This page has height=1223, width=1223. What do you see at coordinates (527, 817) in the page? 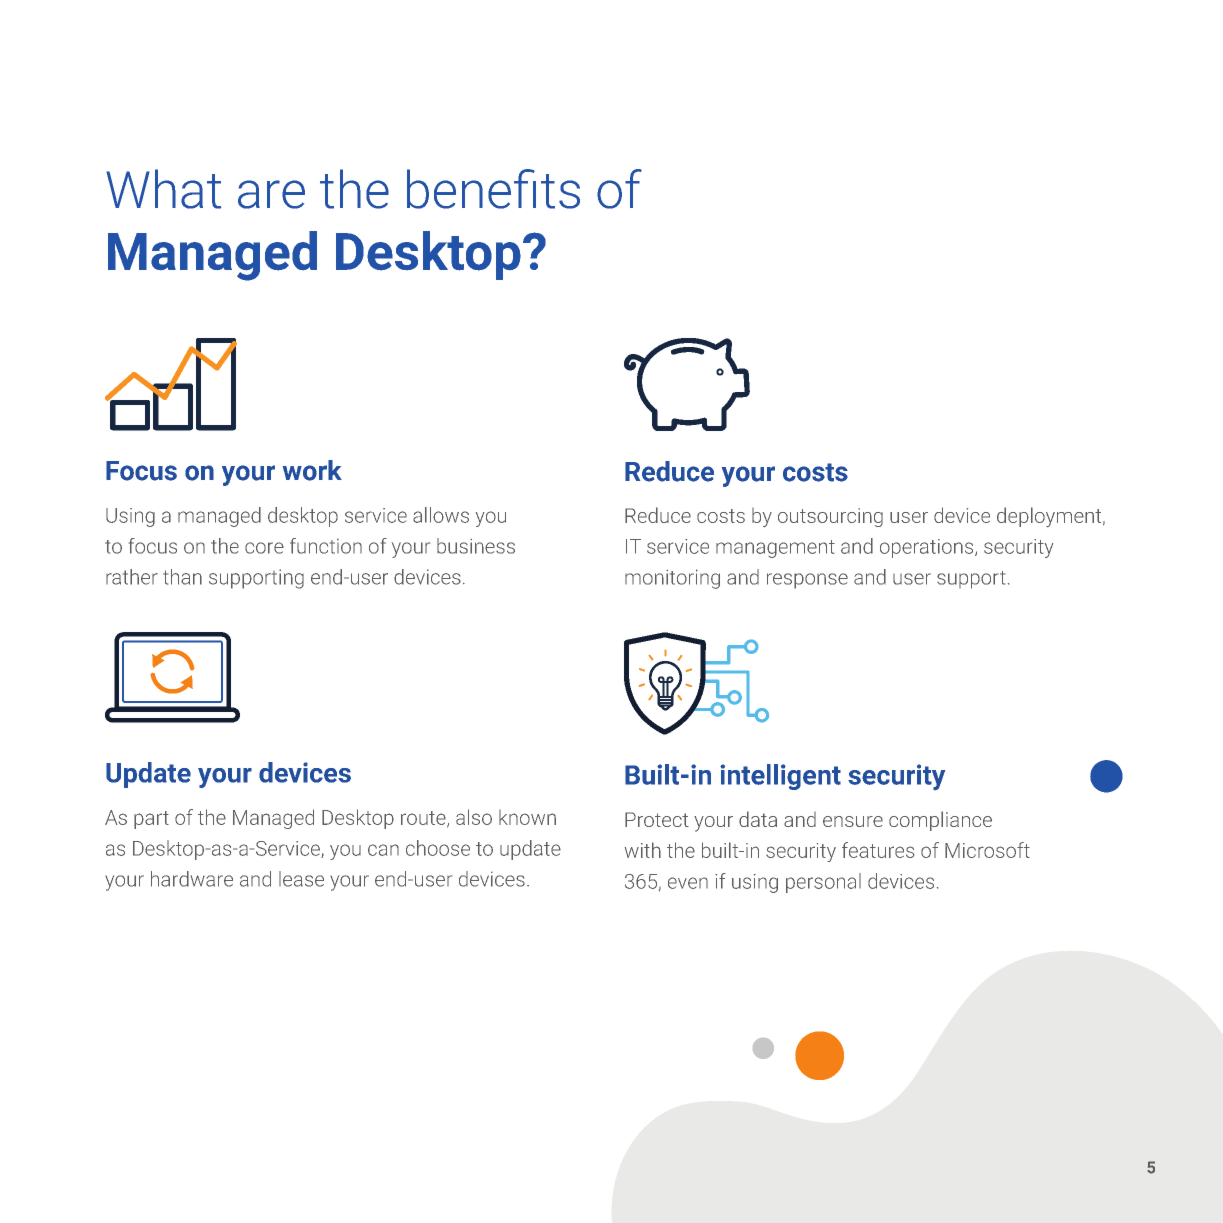
I see `known` at bounding box center [527, 817].
